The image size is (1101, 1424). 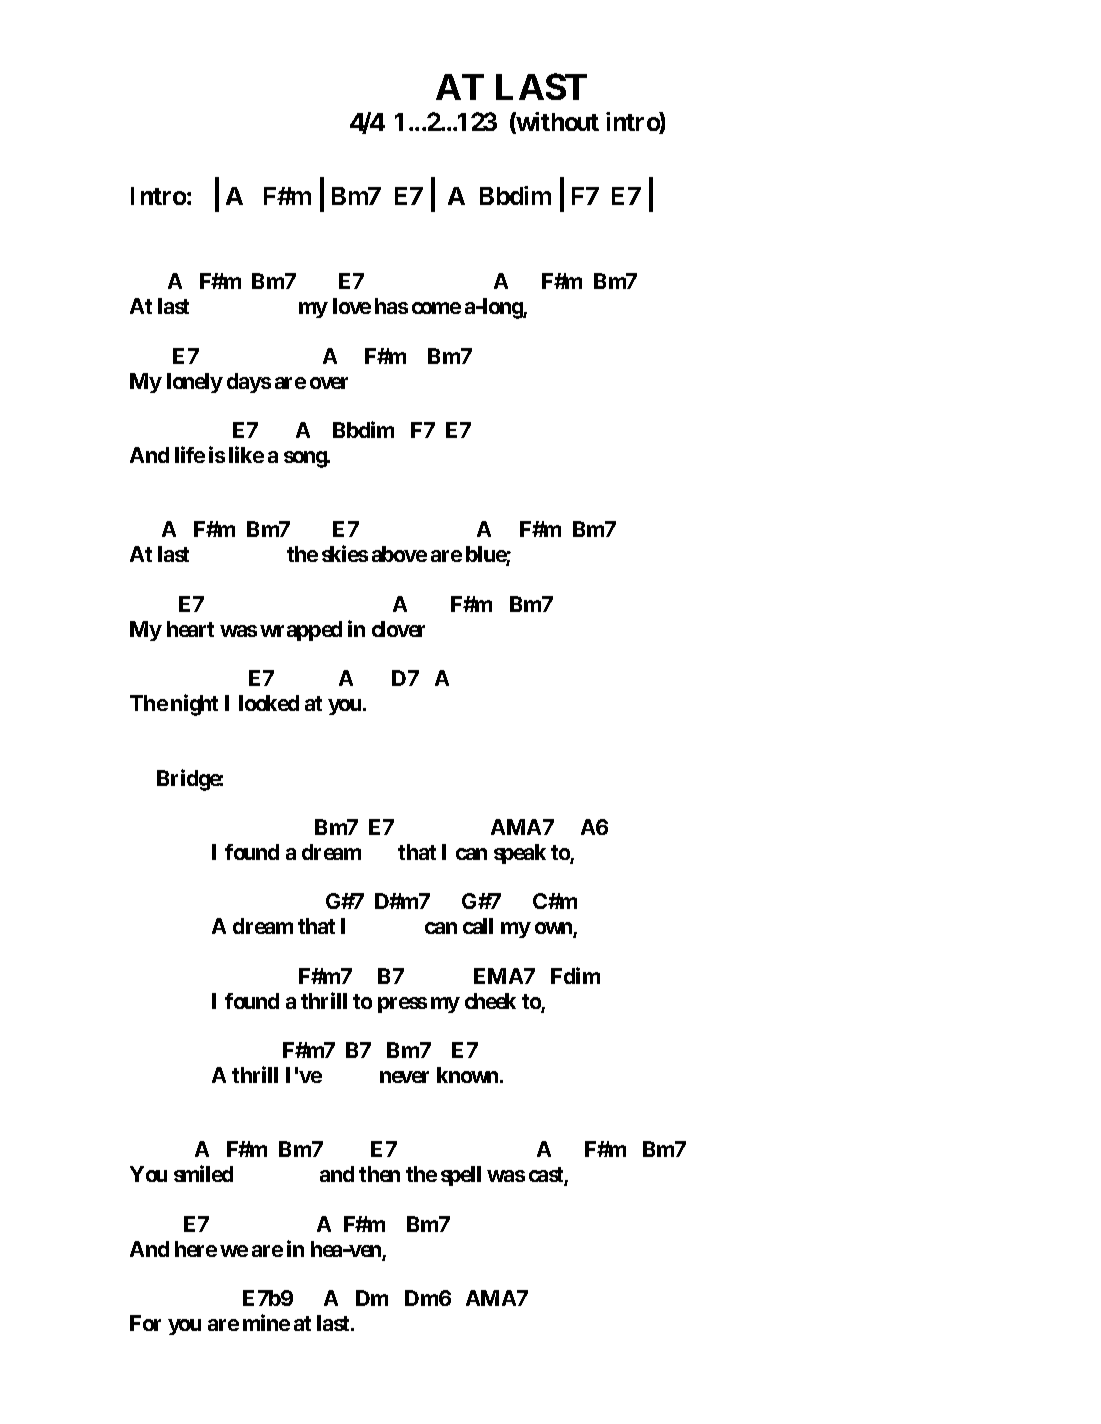 What do you see at coordinates (194, 705) in the document?
I see `night` at bounding box center [194, 705].
